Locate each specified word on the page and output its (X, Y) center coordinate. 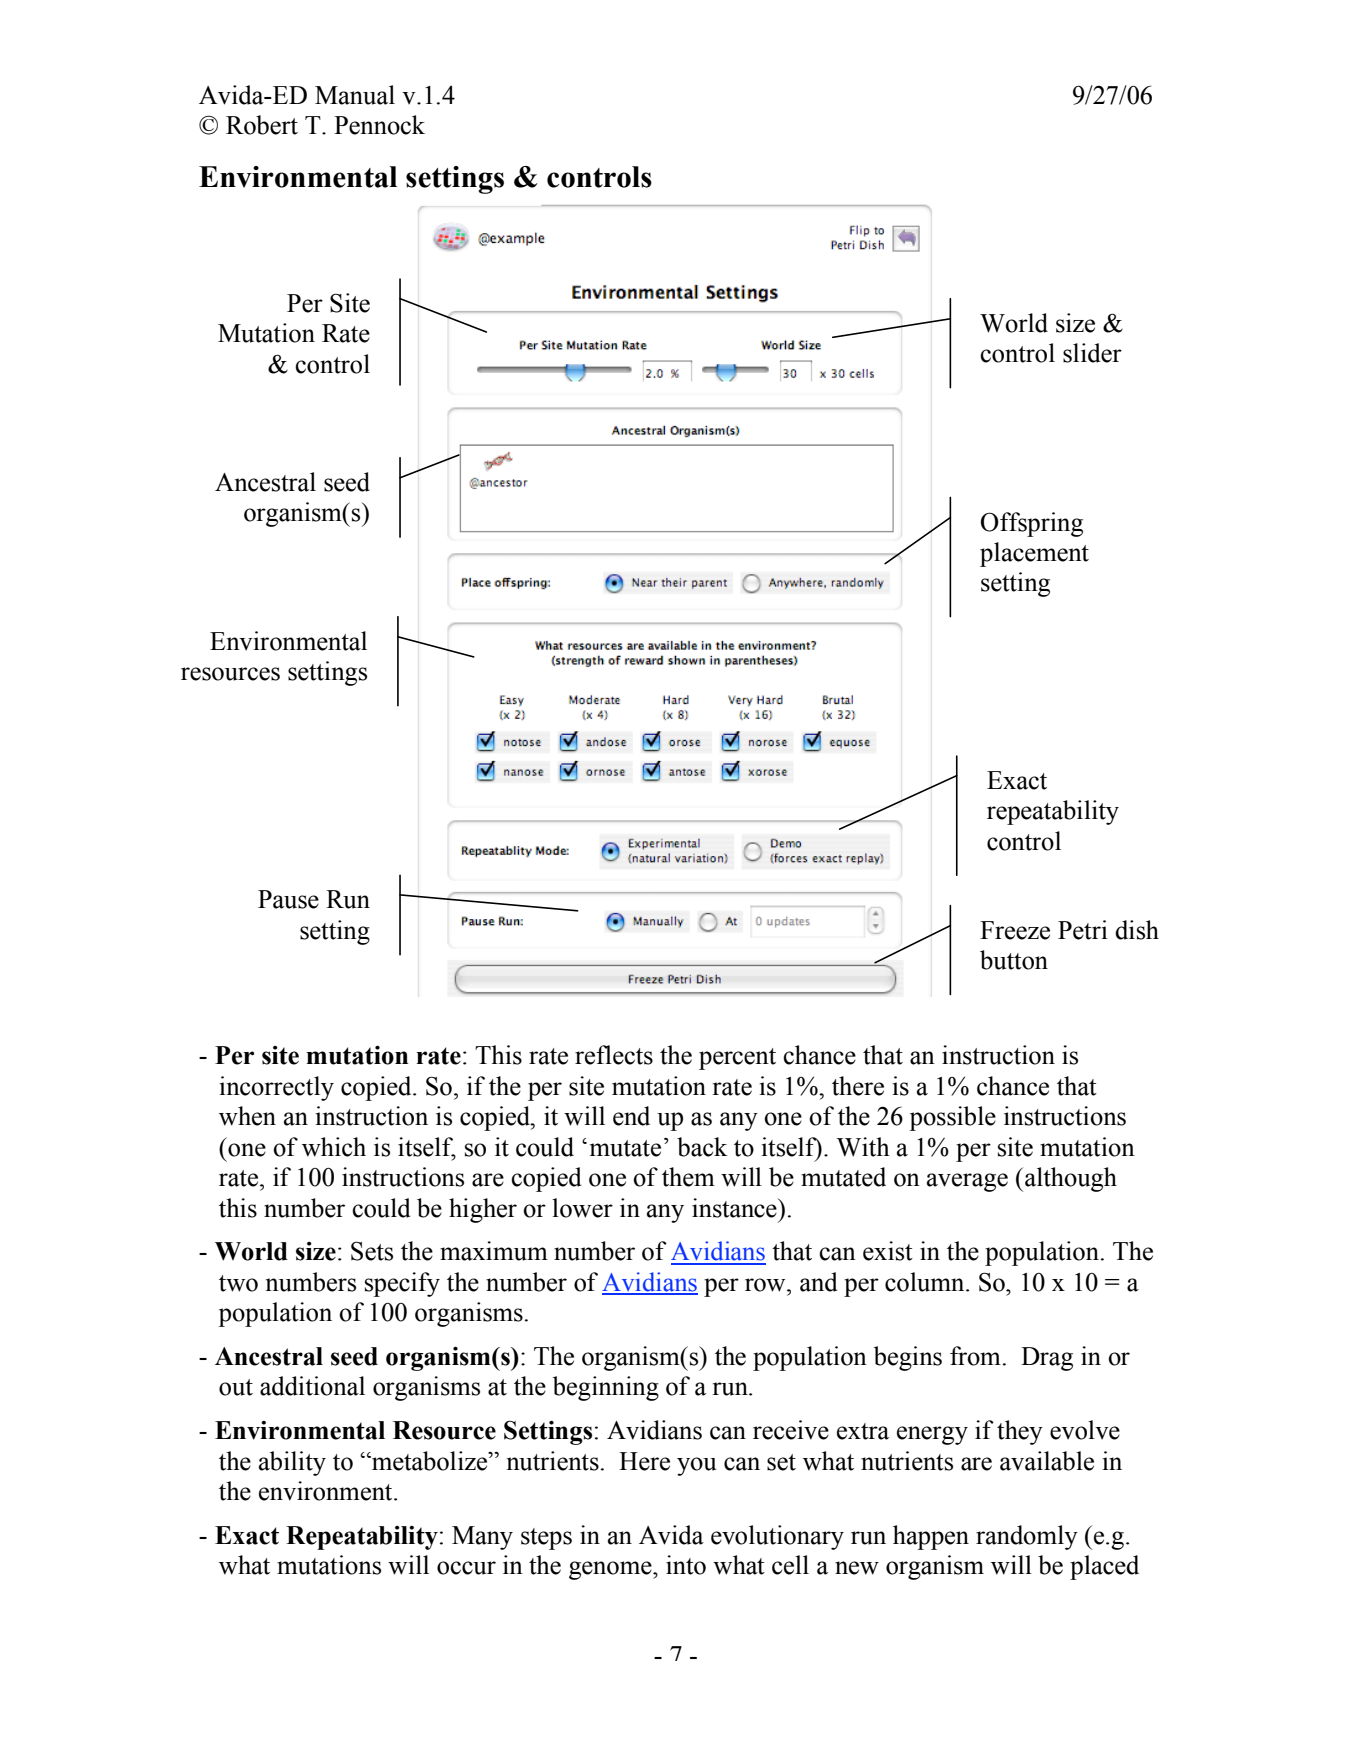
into (686, 1565)
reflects (614, 1055)
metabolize (429, 1461)
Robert (262, 125)
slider (1092, 353)
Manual (355, 95)
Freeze (1015, 930)
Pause (288, 899)
